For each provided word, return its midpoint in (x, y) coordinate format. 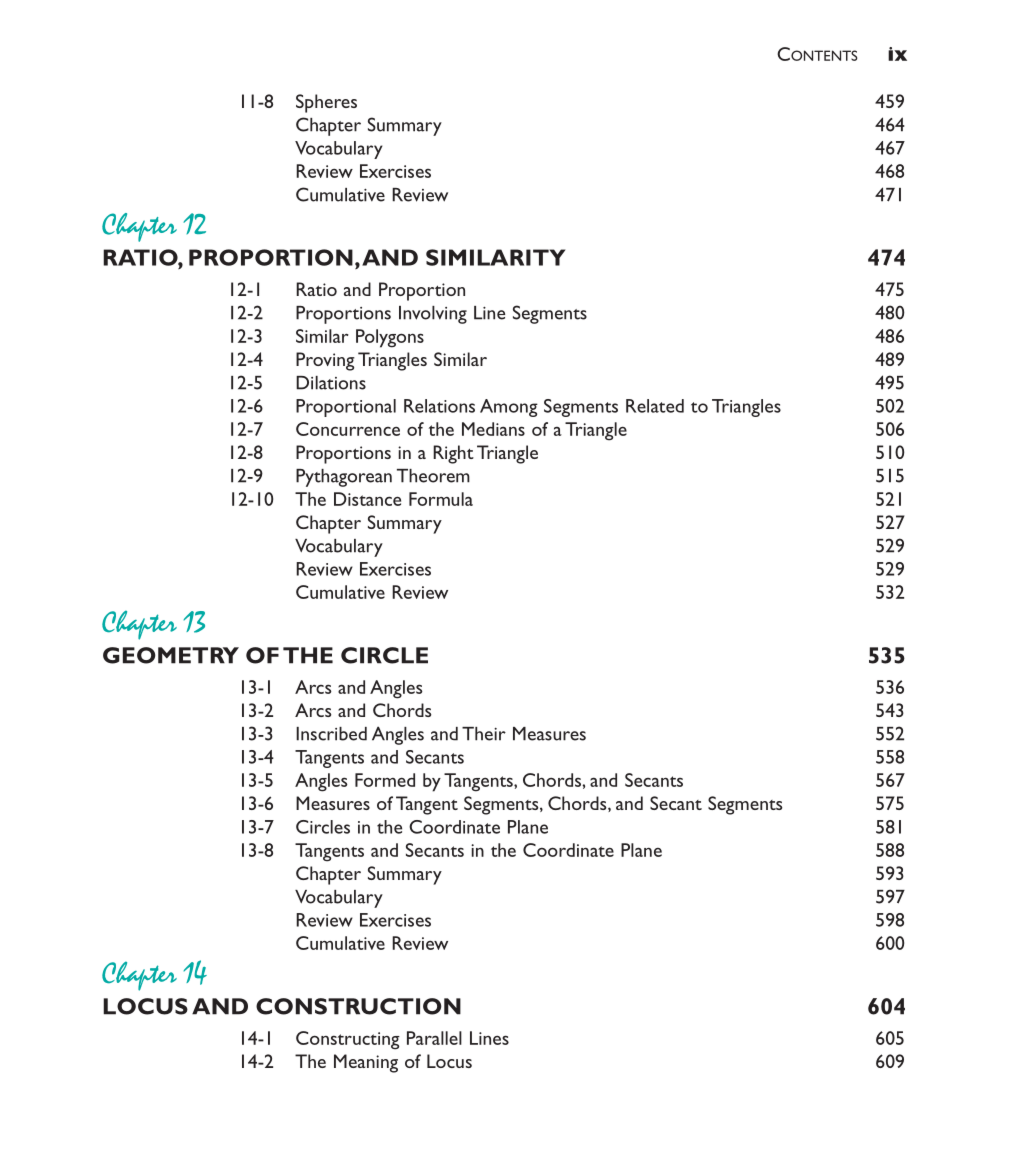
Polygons (390, 338)
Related (655, 406)
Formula (441, 499)
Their (484, 734)
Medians (493, 429)
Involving (433, 315)
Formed (385, 780)
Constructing (348, 1040)
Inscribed (331, 734)
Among (509, 408)
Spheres (326, 103)
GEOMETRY (171, 655)
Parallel (434, 1038)
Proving (325, 361)
